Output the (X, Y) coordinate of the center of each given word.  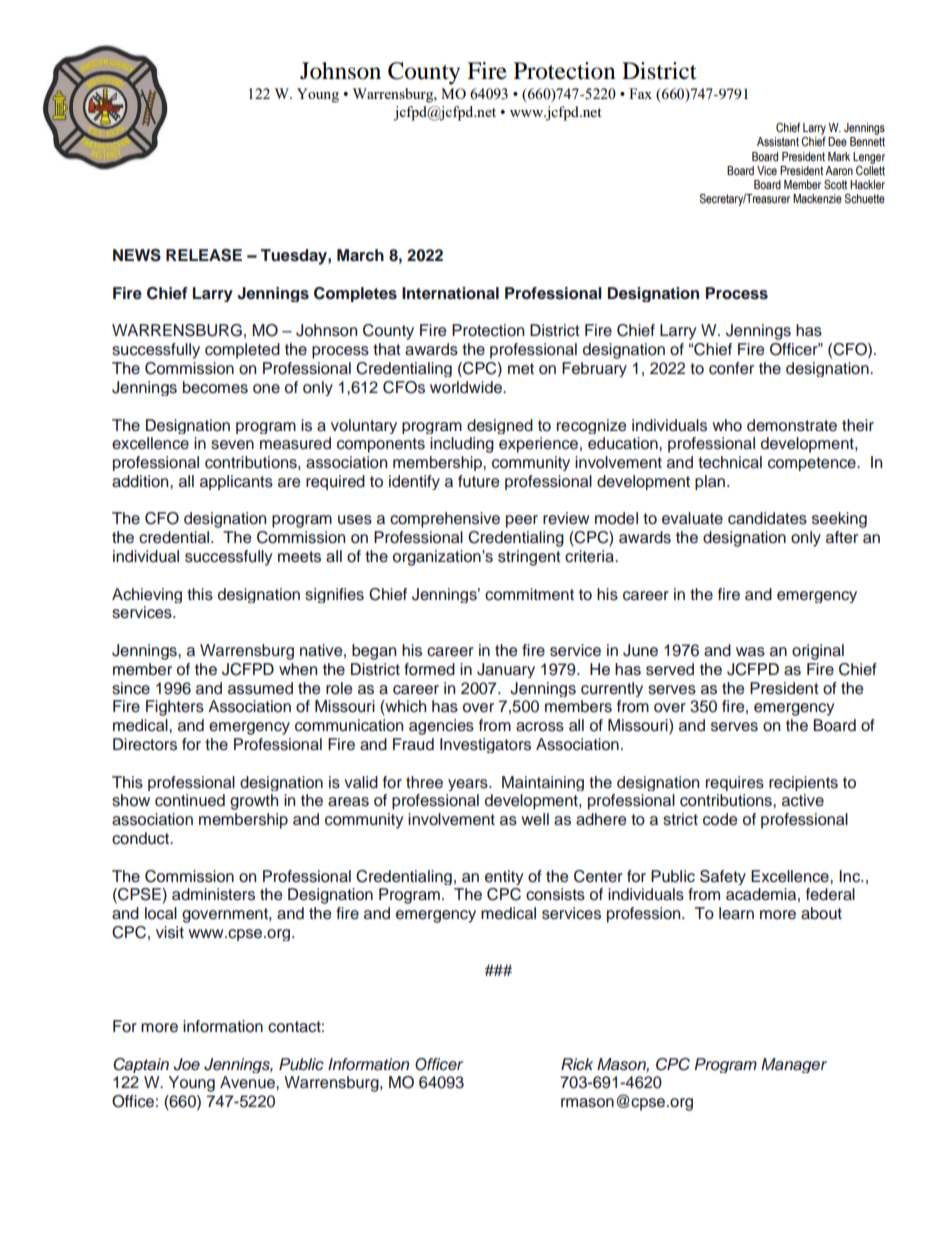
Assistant (778, 142)
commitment (529, 594)
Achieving (147, 595)
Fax (640, 93)
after (842, 537)
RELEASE (204, 255)
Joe (186, 1064)
